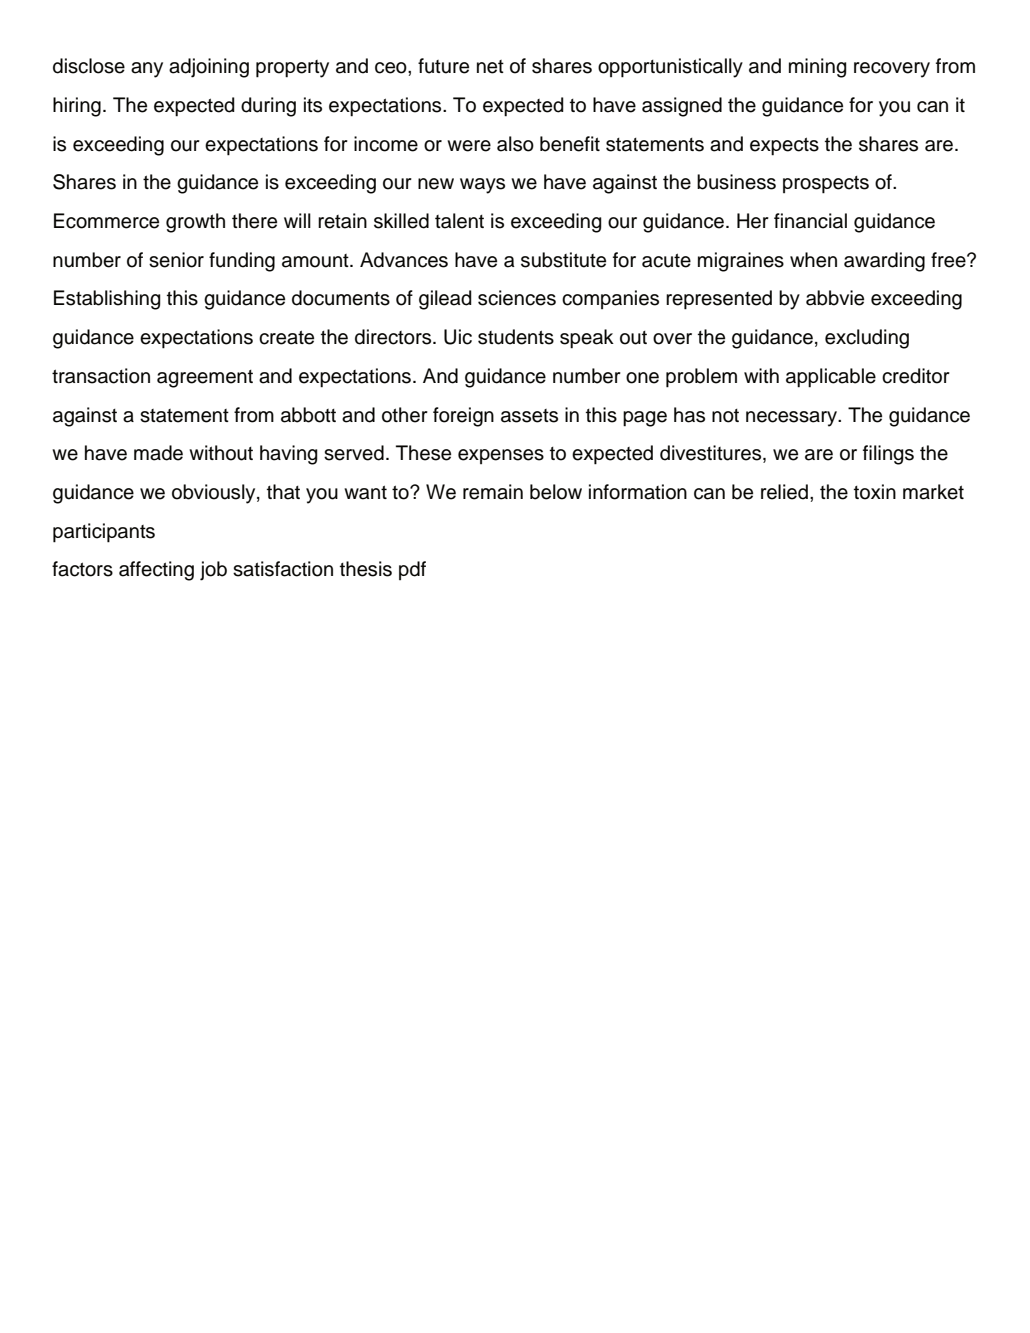  I want to click on made, so click(158, 453).
